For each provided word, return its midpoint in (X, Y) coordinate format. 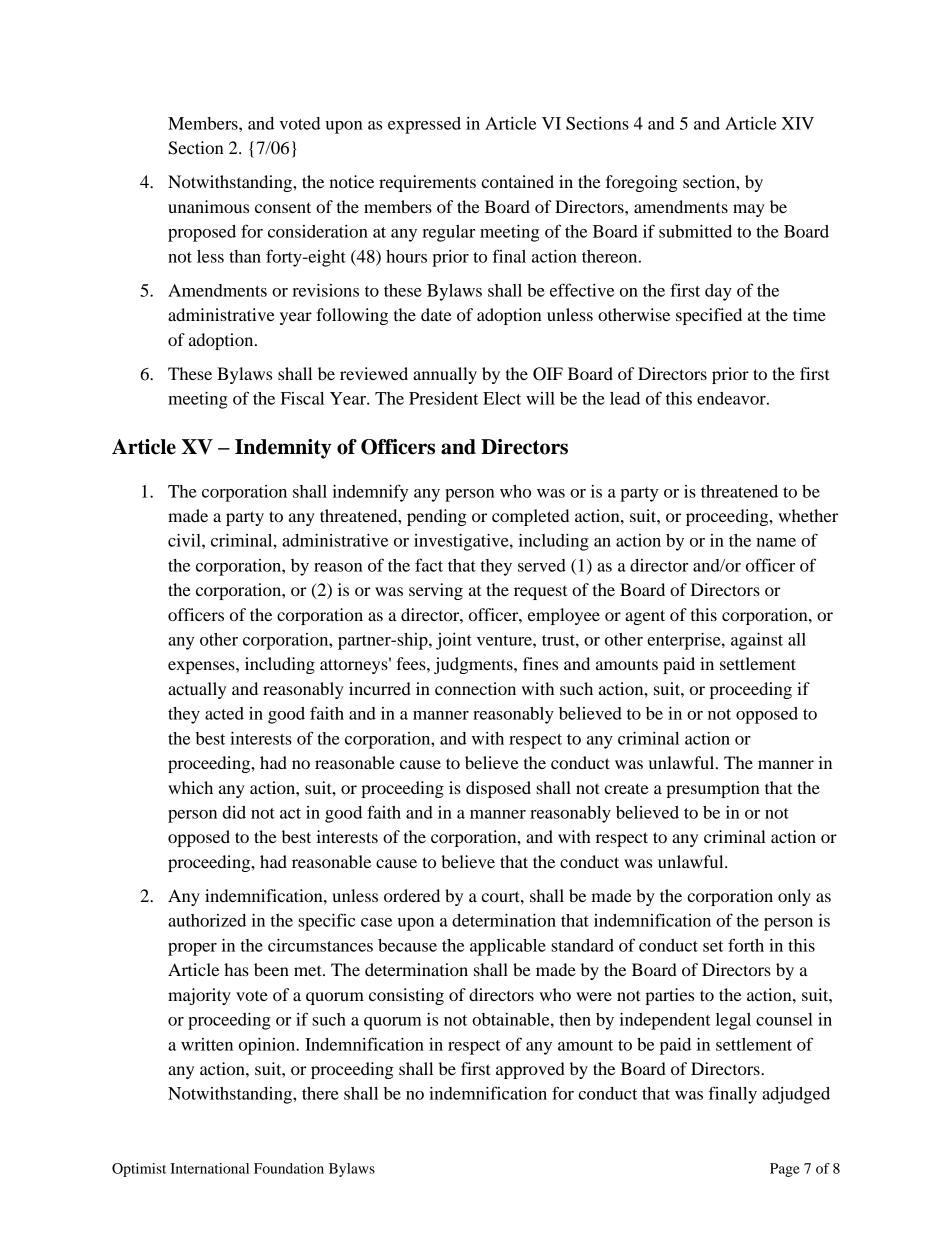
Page (785, 1170)
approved (530, 1070)
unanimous (208, 206)
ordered (412, 895)
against (757, 641)
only (794, 897)
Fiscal (302, 398)
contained (517, 181)
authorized (207, 920)
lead (625, 398)
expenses (202, 667)
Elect (502, 398)
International (209, 1168)
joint (454, 641)
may (749, 210)
